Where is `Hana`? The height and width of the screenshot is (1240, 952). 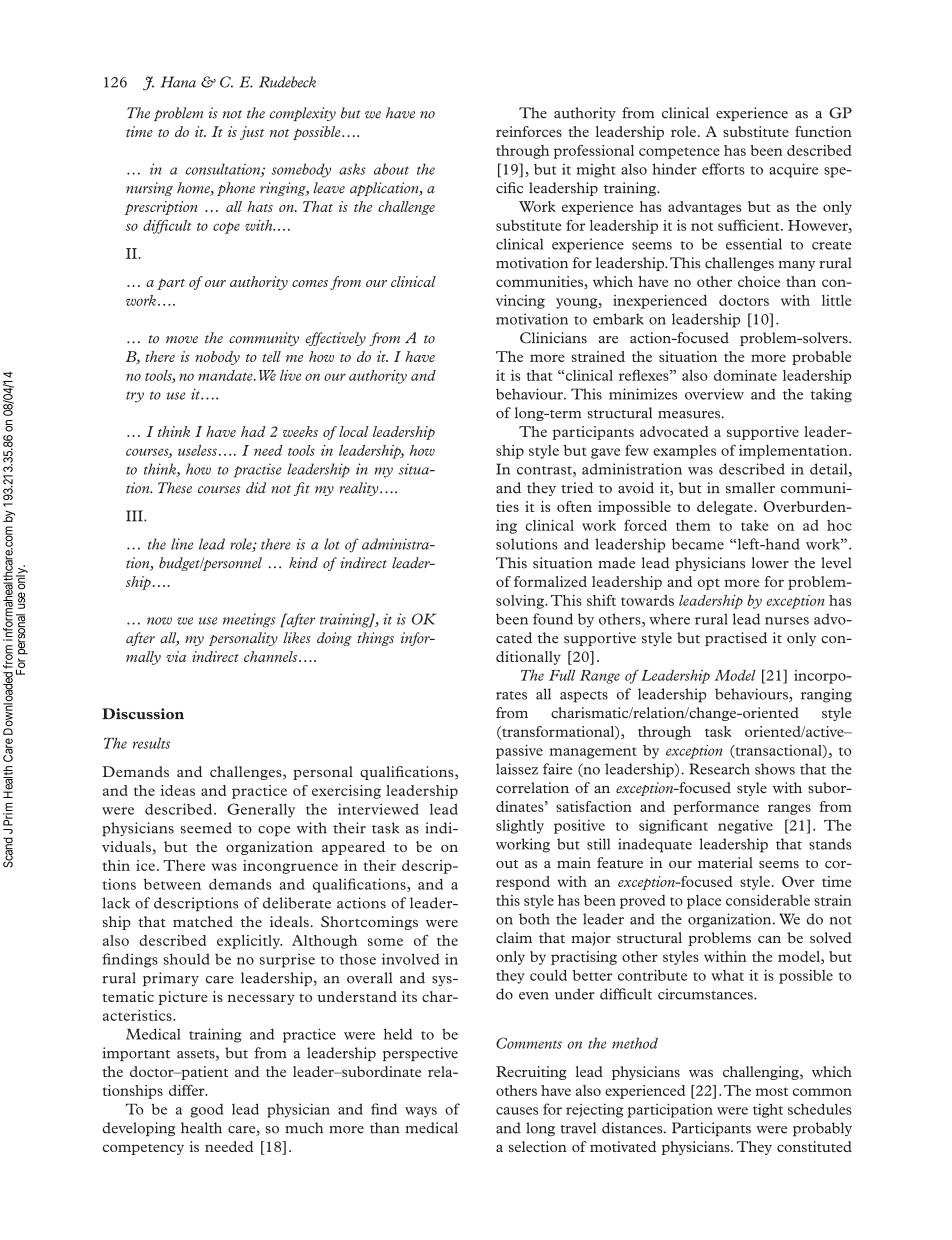 Hana is located at coordinates (178, 82).
